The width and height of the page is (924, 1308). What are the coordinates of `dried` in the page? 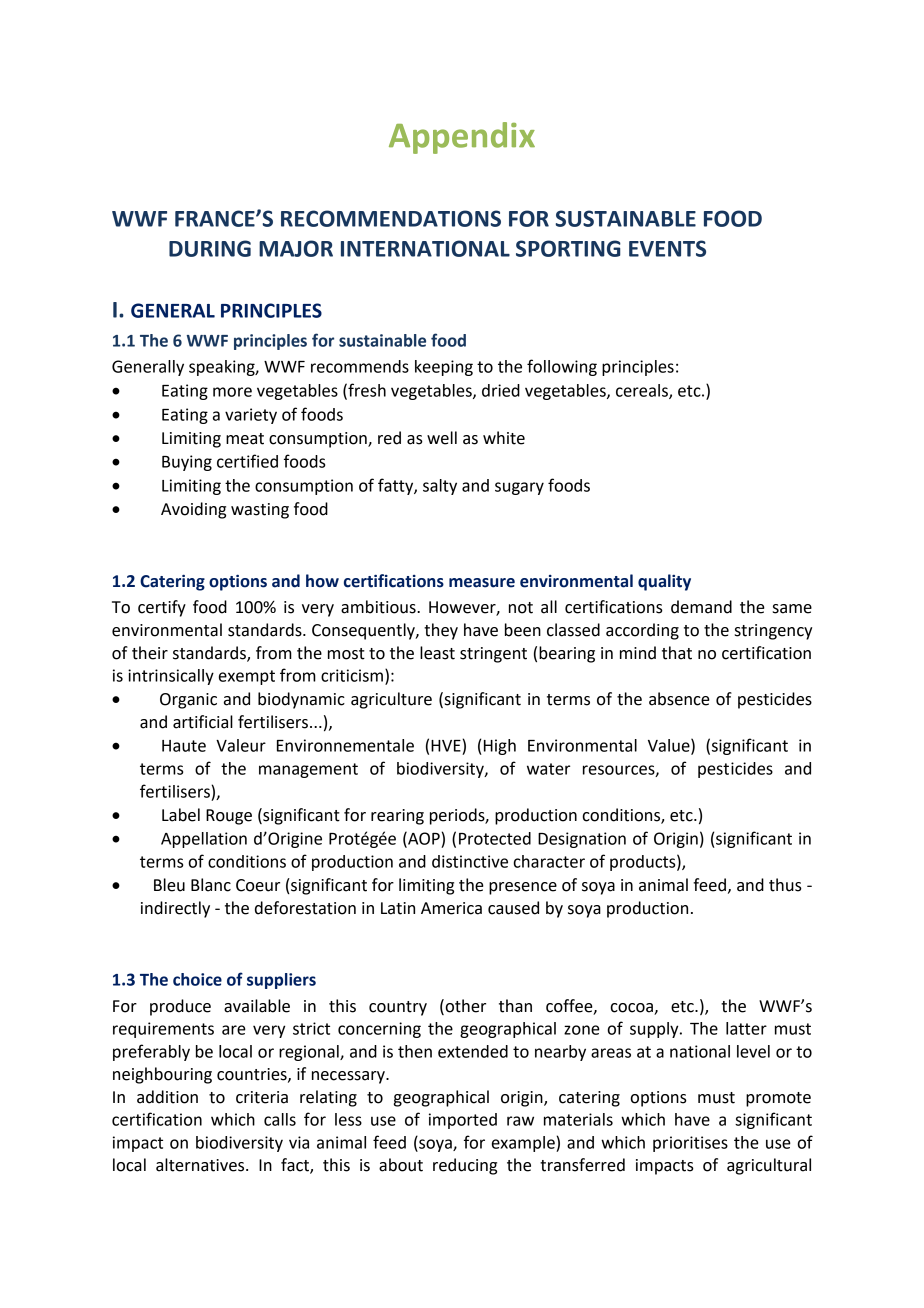 It's located at (501, 390).
